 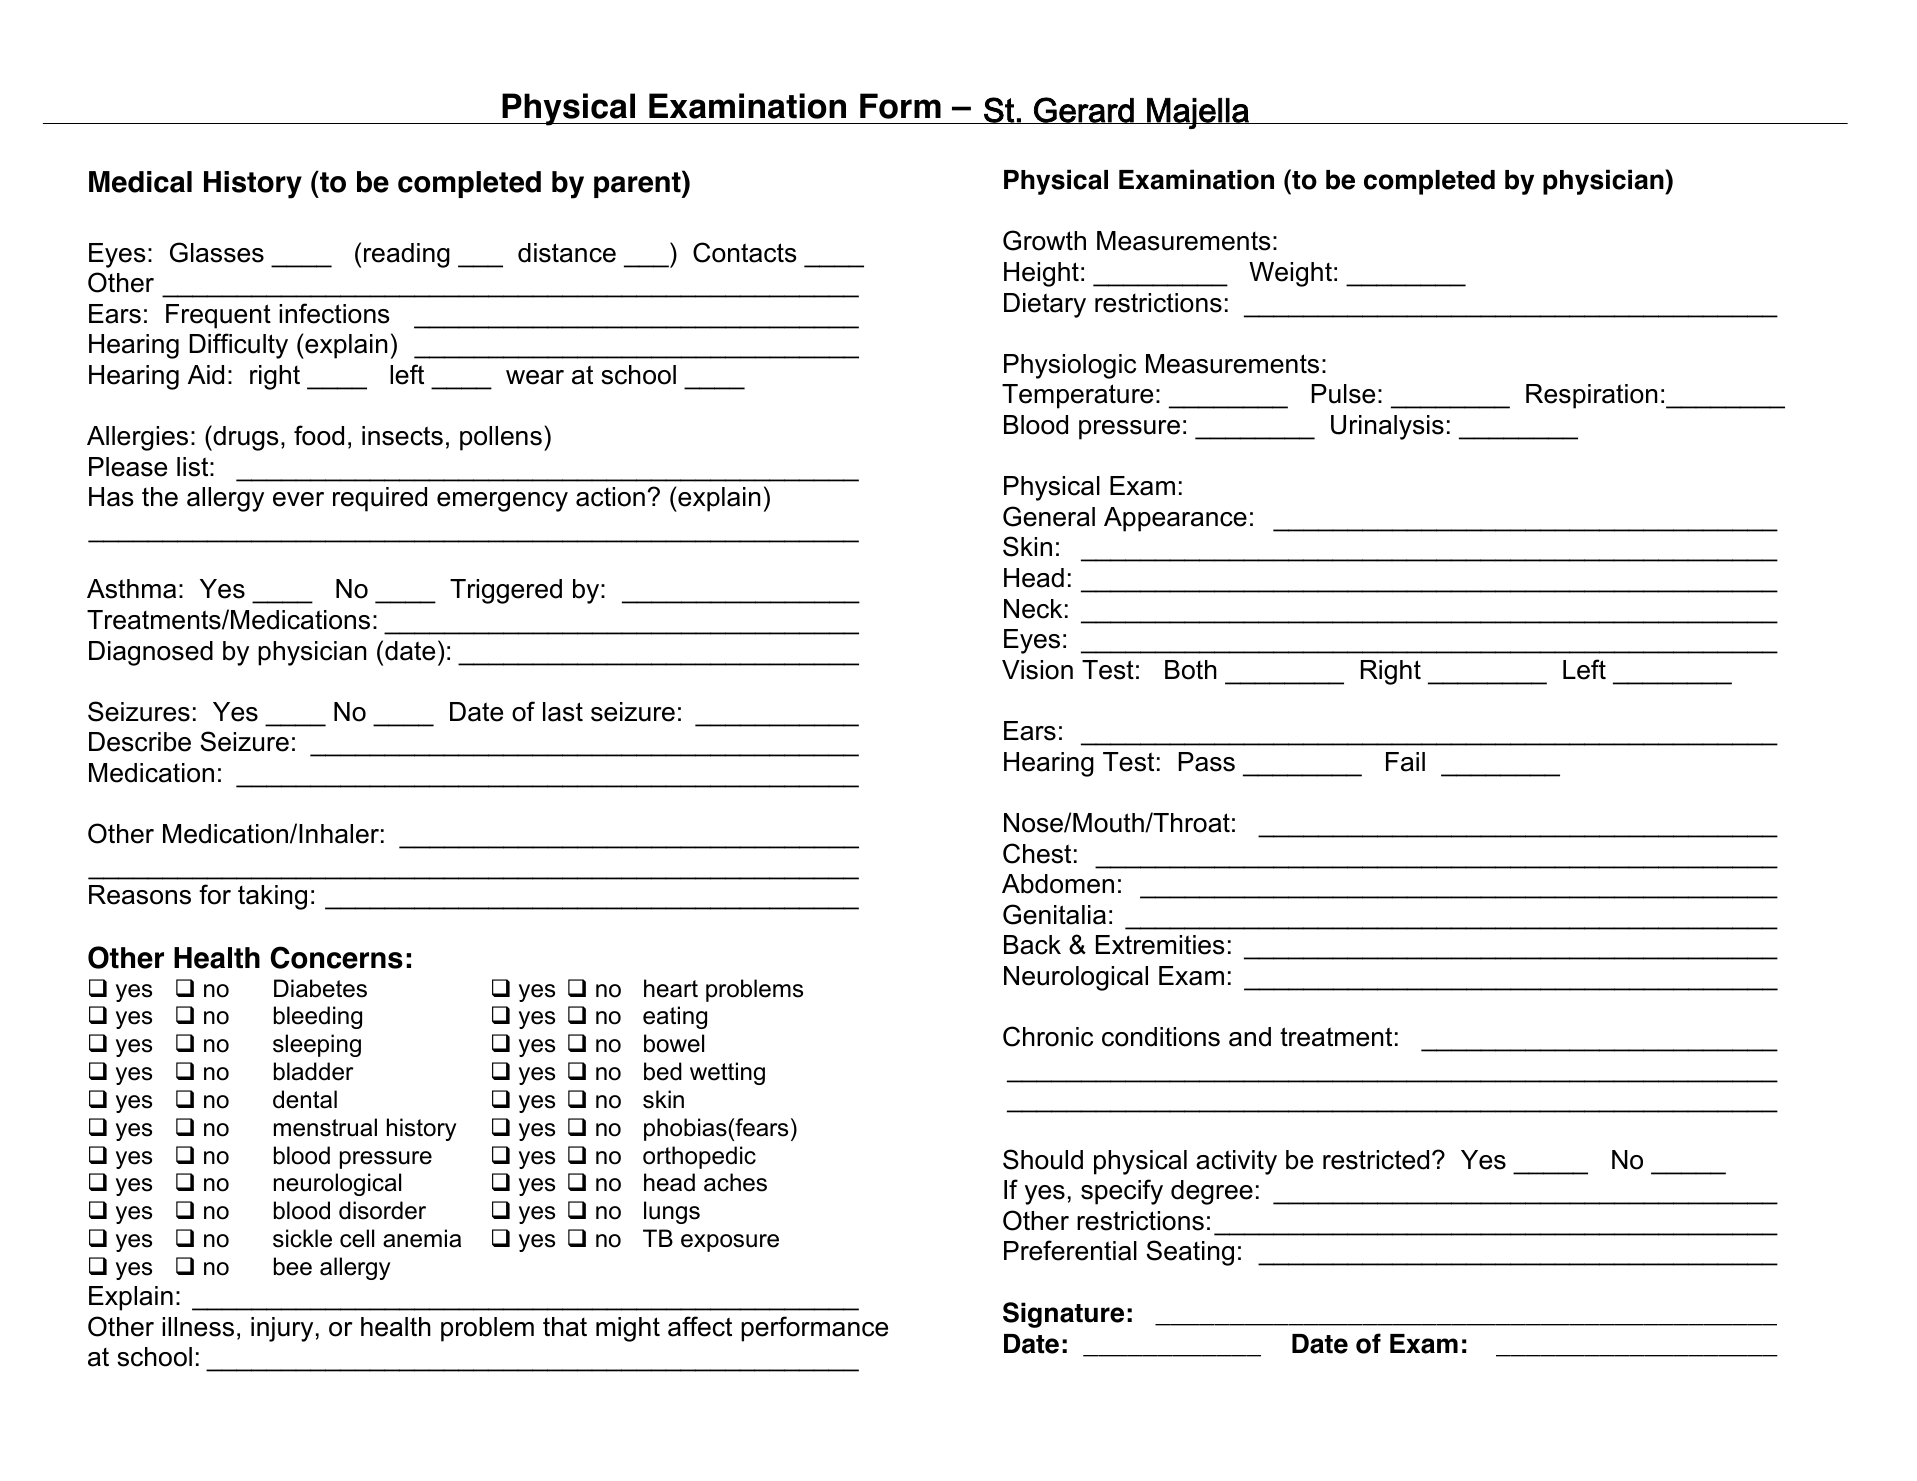 I want to click on Signature, so click(x=1063, y=1315).
